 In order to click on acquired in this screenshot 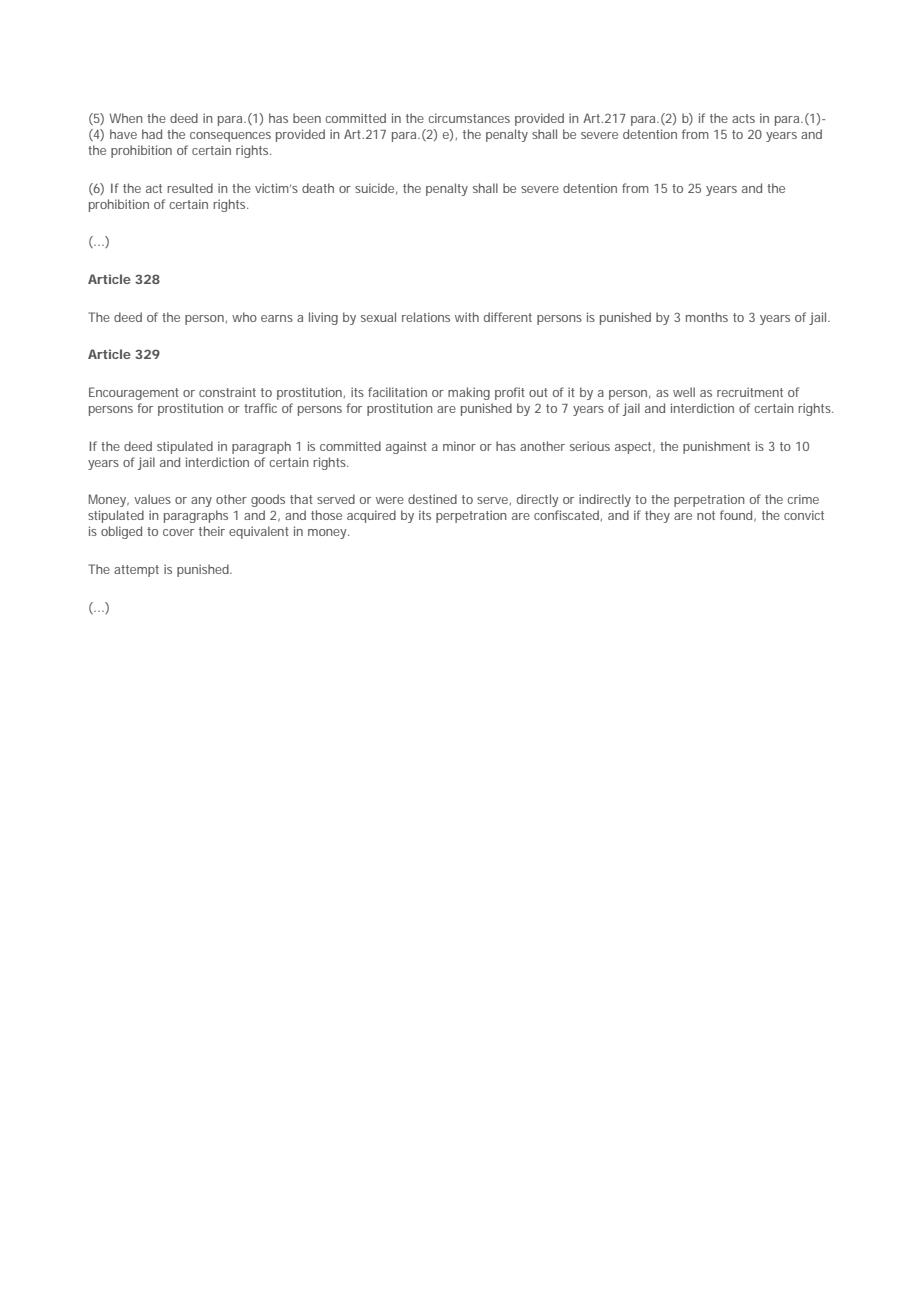, I will do `click(371, 516)`.
